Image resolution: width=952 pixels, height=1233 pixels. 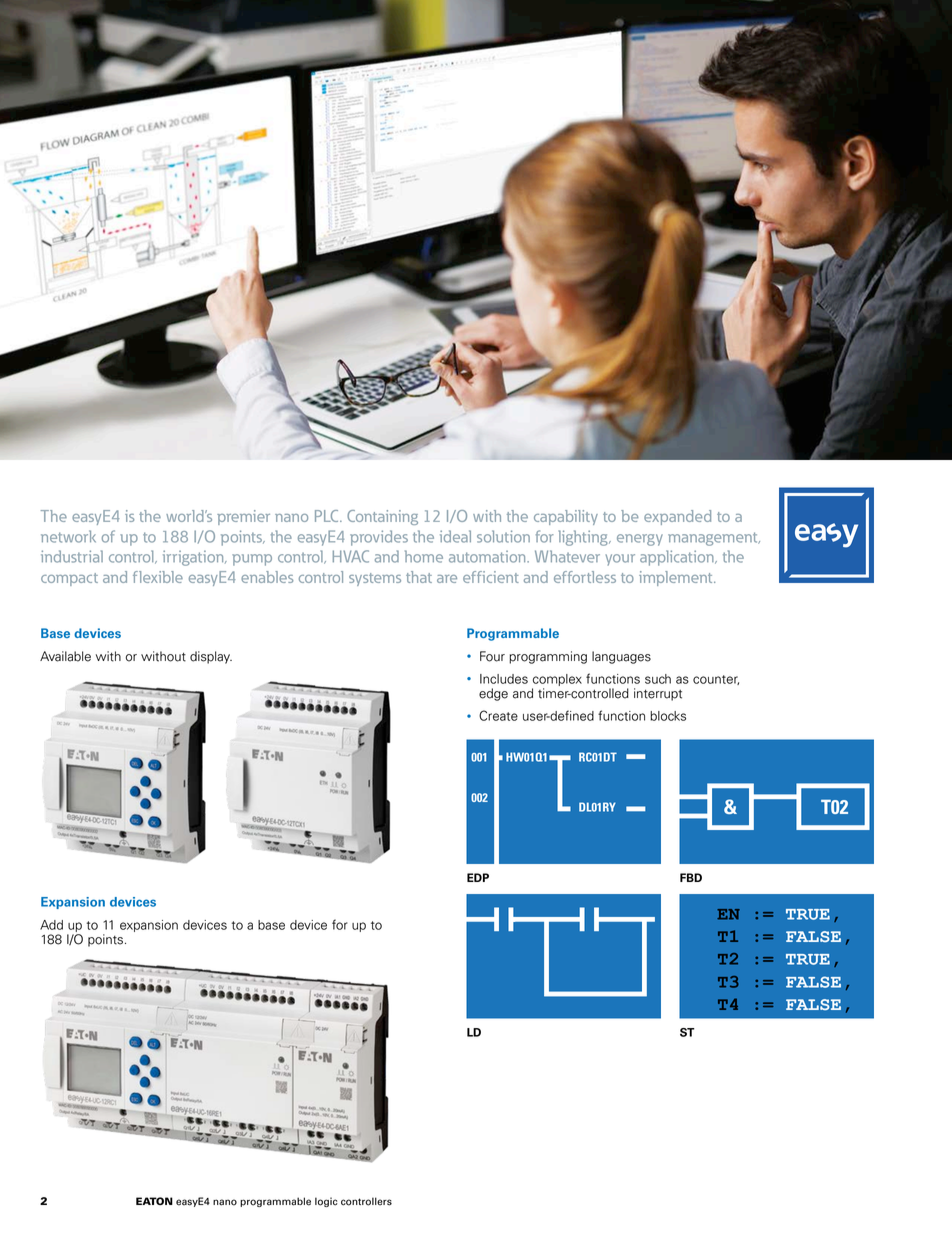 I want to click on energy, so click(x=640, y=540).
